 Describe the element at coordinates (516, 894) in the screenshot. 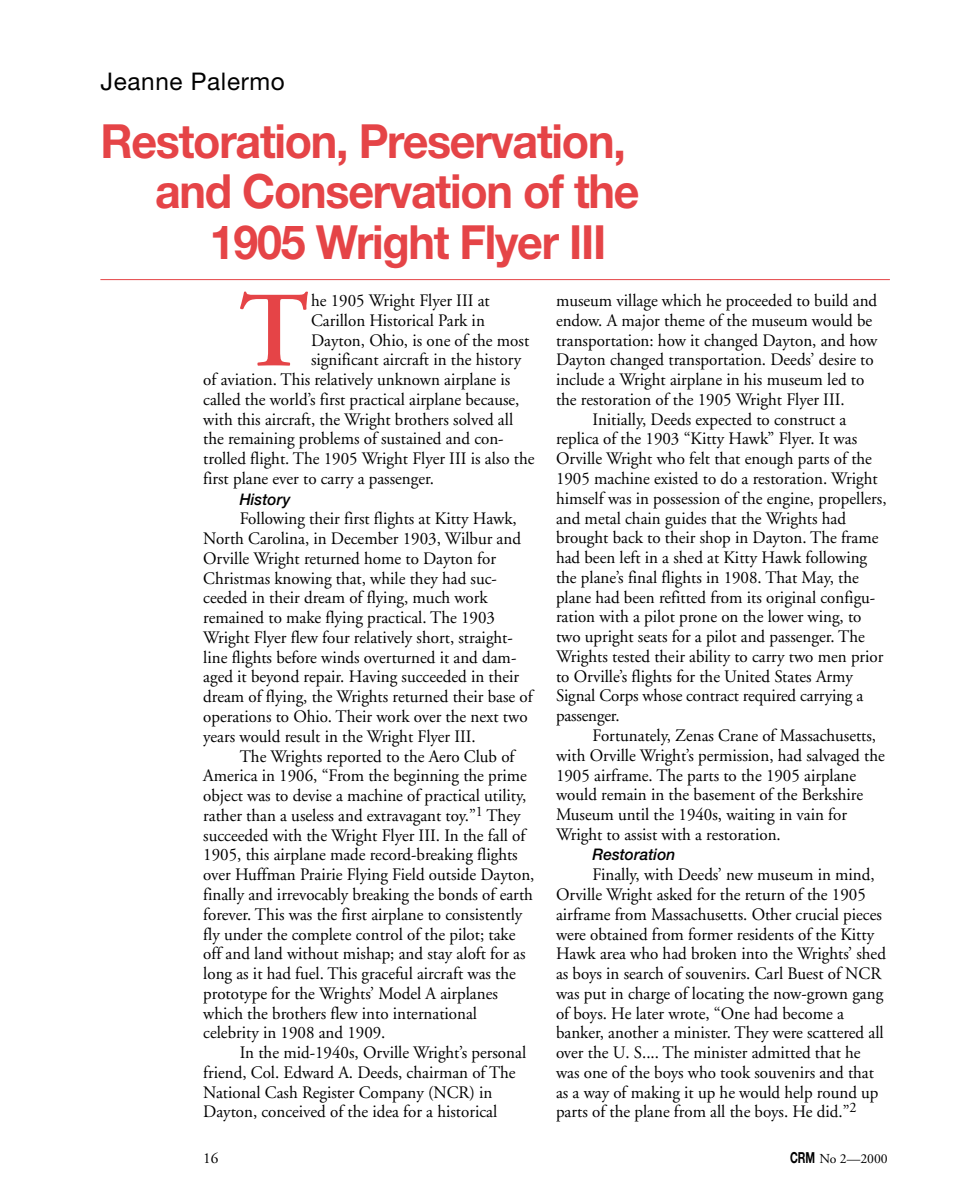

I see `earth` at that location.
